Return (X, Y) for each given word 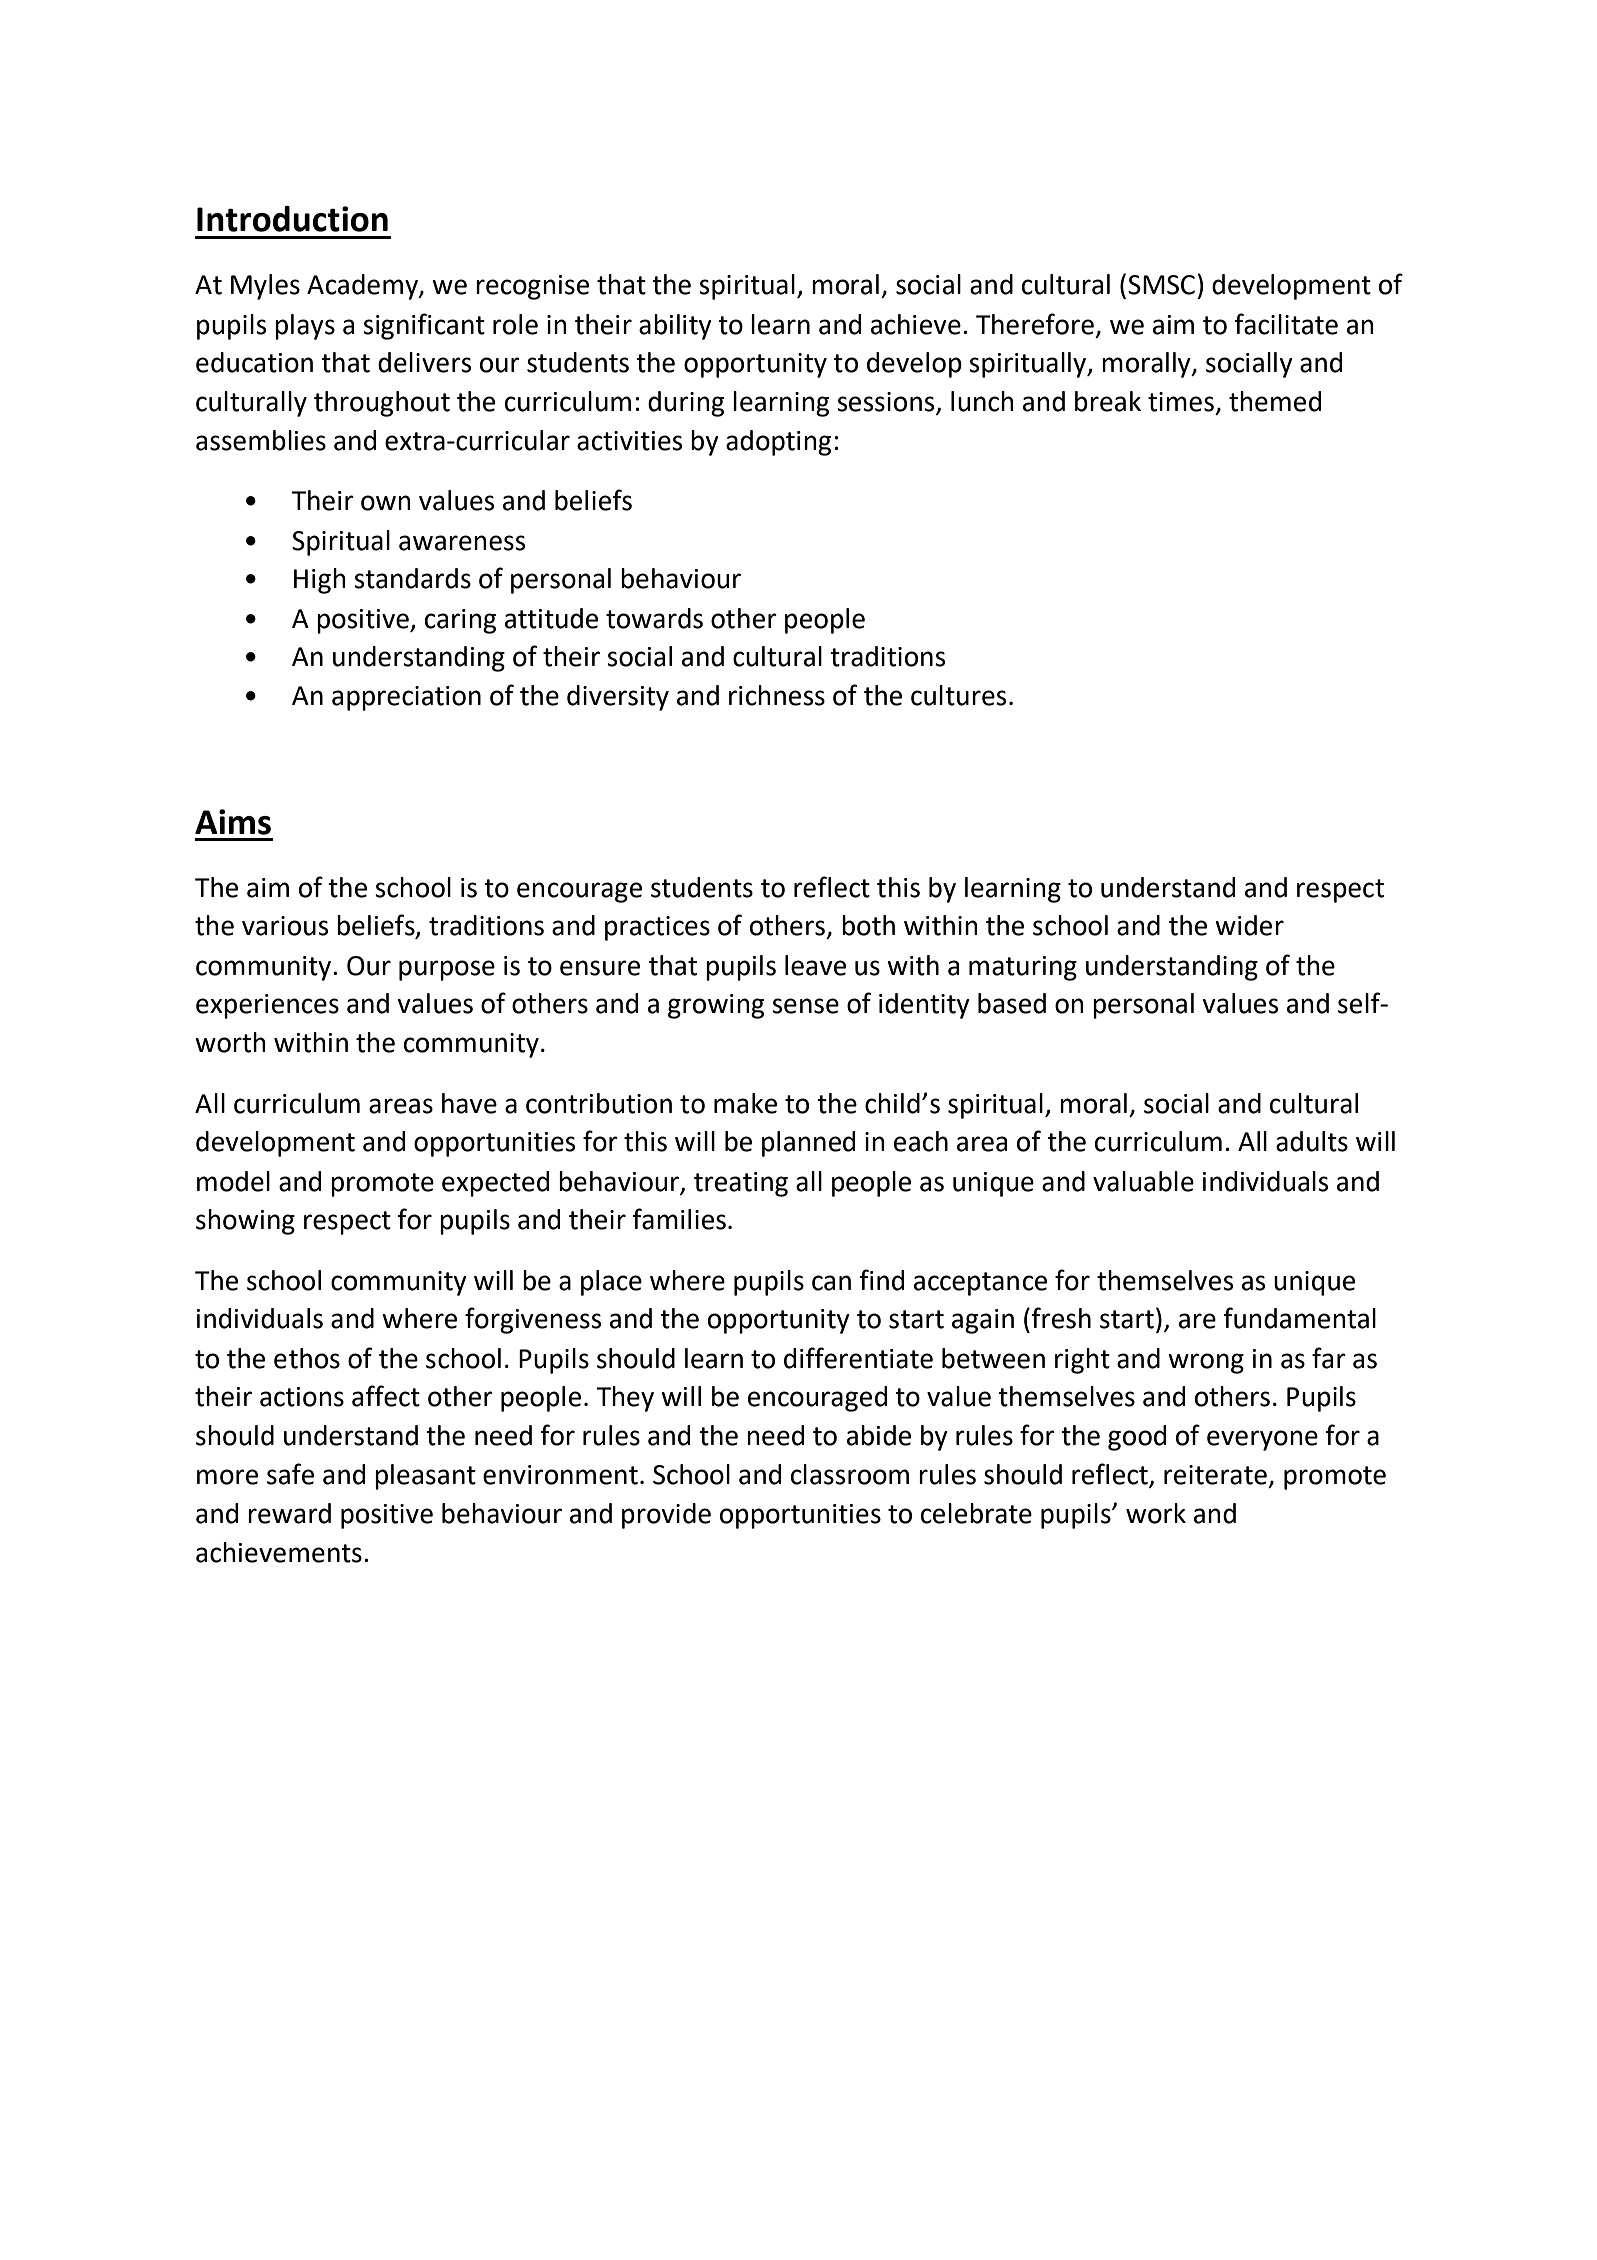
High (320, 581)
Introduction (292, 219)
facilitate (1286, 324)
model (233, 1181)
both (868, 925)
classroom (850, 1474)
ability (675, 327)
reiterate (1215, 1475)
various (285, 926)
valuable (1143, 1181)
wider (1249, 925)
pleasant (425, 1477)
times (1181, 402)
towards (654, 618)
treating (741, 1184)
